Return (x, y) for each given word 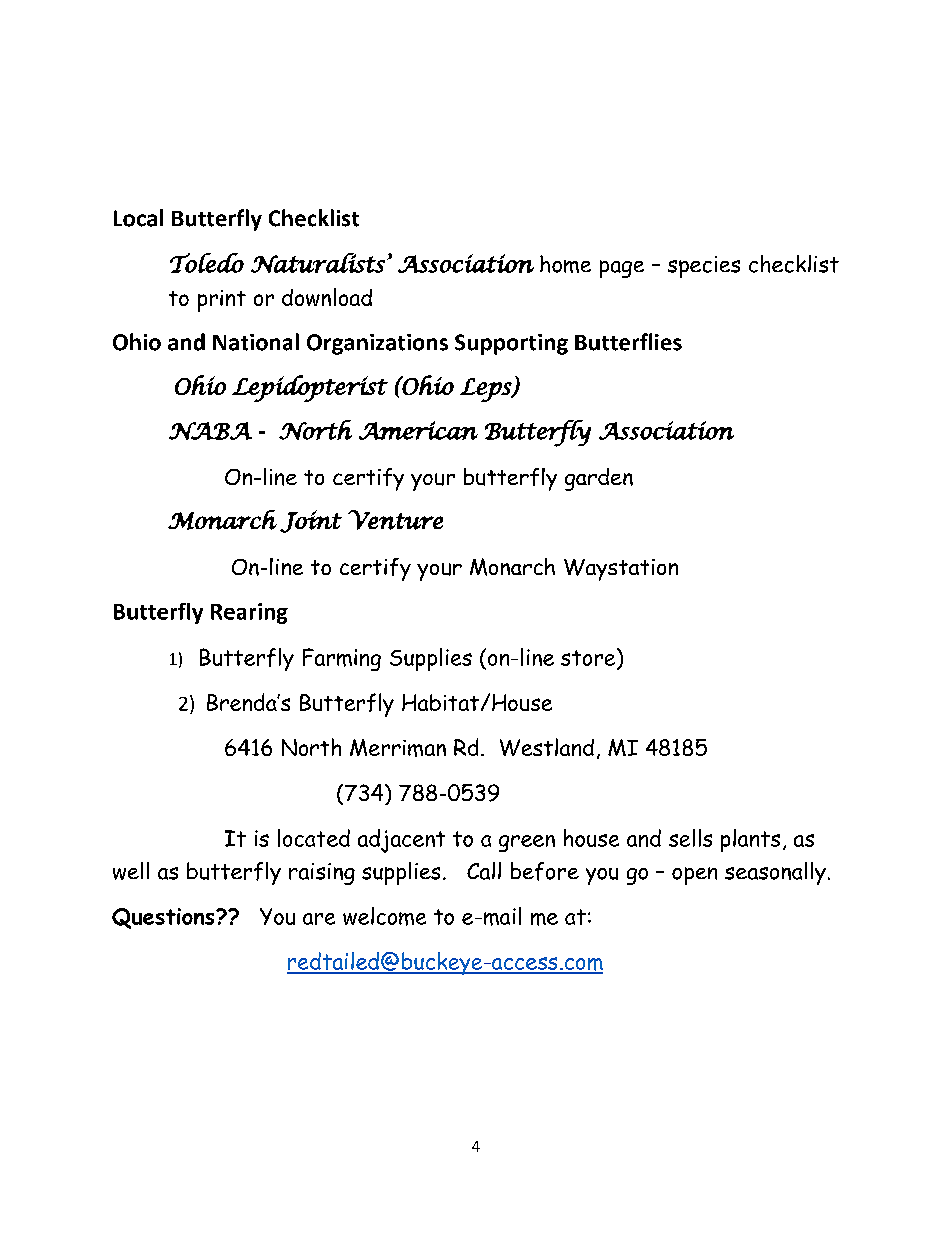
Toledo (207, 263)
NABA (210, 431)
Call (484, 871)
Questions (164, 918)
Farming (342, 659)
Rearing (249, 613)
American (418, 430)
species (704, 267)
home (565, 264)
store (589, 657)
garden (599, 479)
